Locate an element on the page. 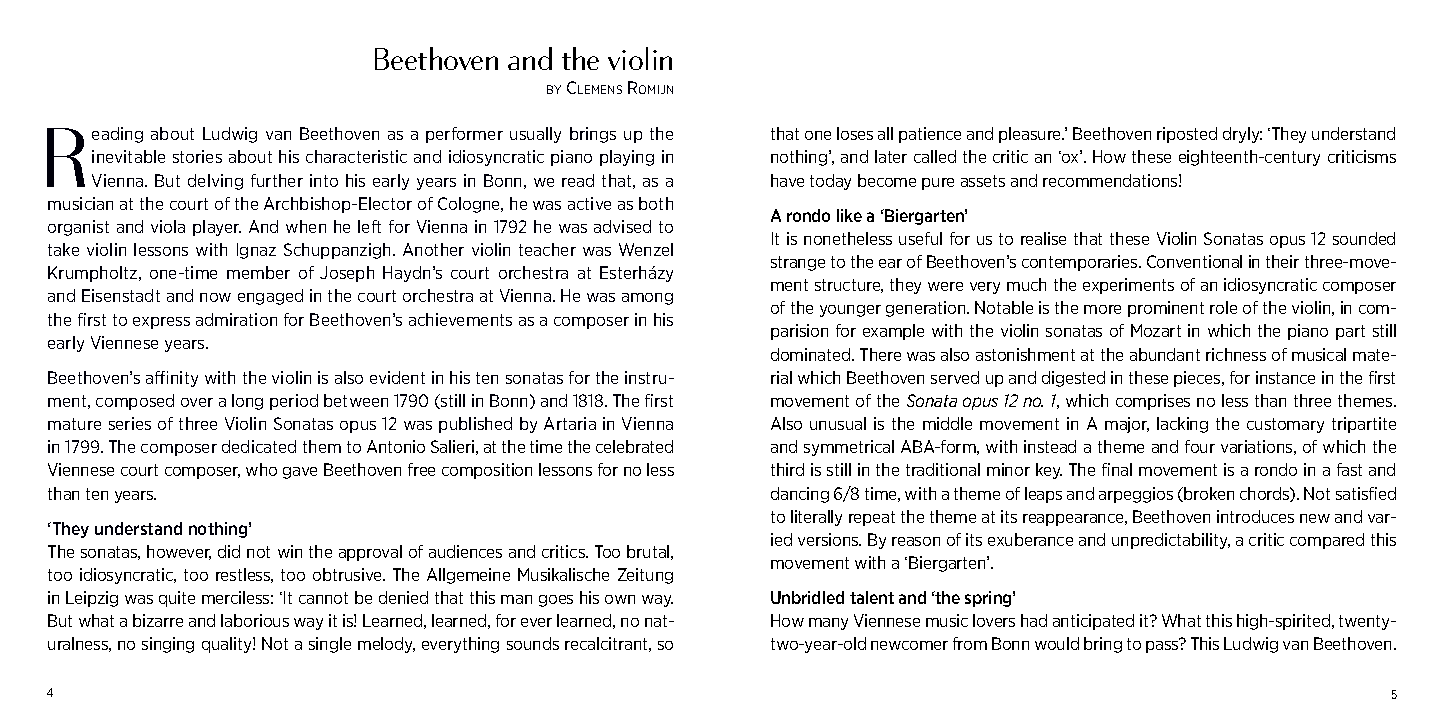  laborious is located at coordinates (255, 620).
